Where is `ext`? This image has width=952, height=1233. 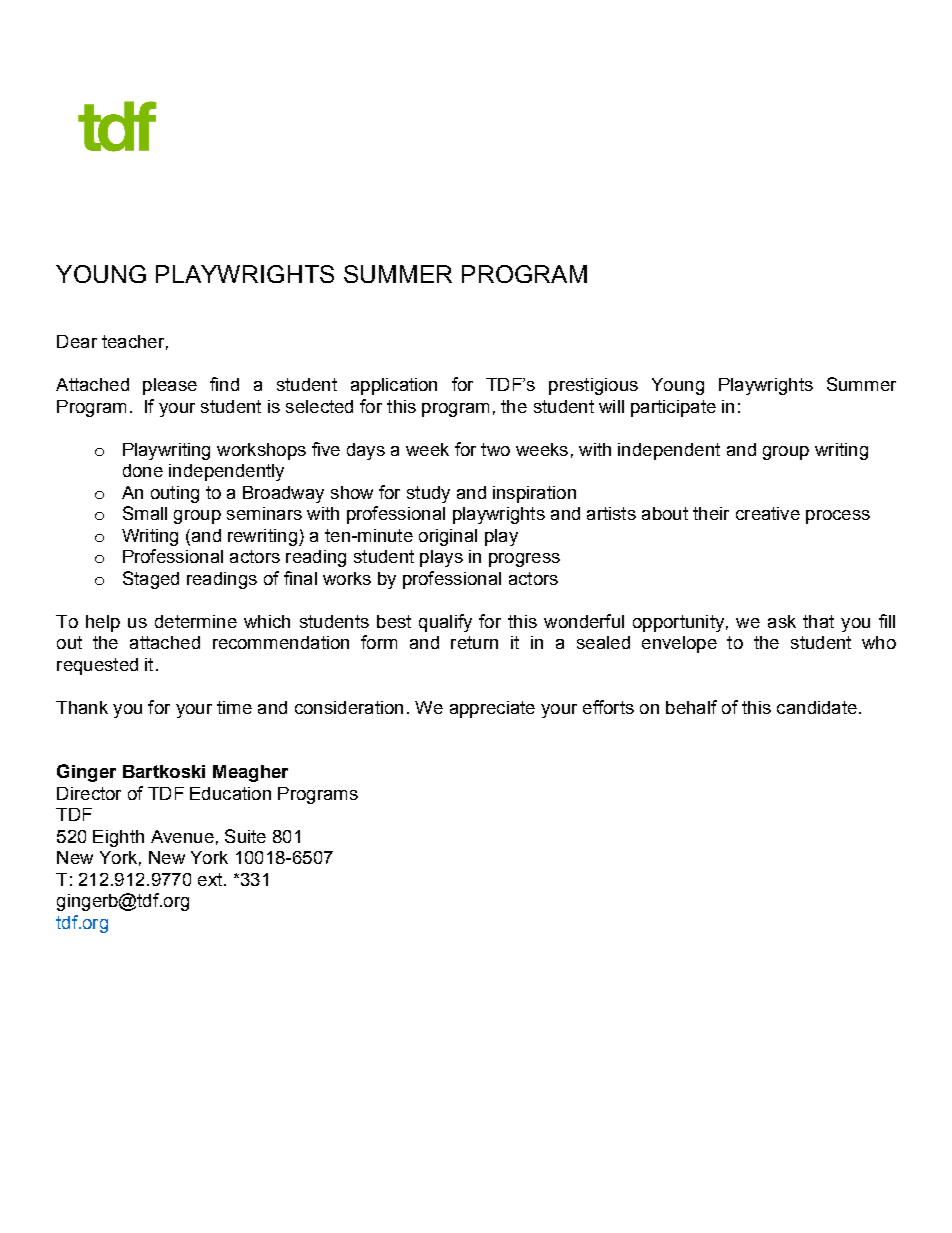 ext is located at coordinates (211, 879).
